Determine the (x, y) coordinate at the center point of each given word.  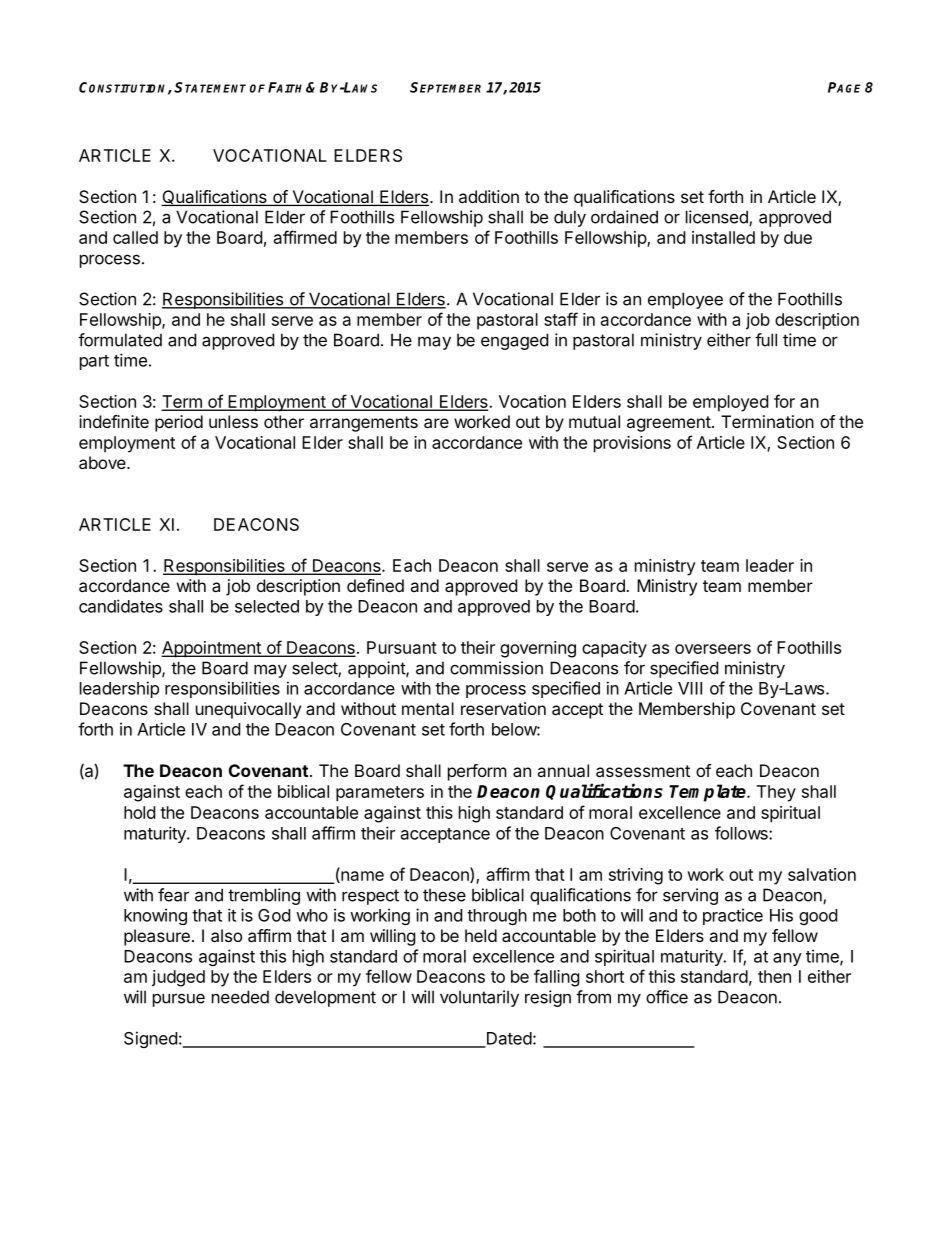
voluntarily (479, 998)
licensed (718, 218)
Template (708, 793)
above (103, 462)
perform (477, 772)
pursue (179, 1000)
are (436, 423)
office (667, 997)
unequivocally (248, 710)
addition (489, 196)
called (135, 237)
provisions (632, 444)
